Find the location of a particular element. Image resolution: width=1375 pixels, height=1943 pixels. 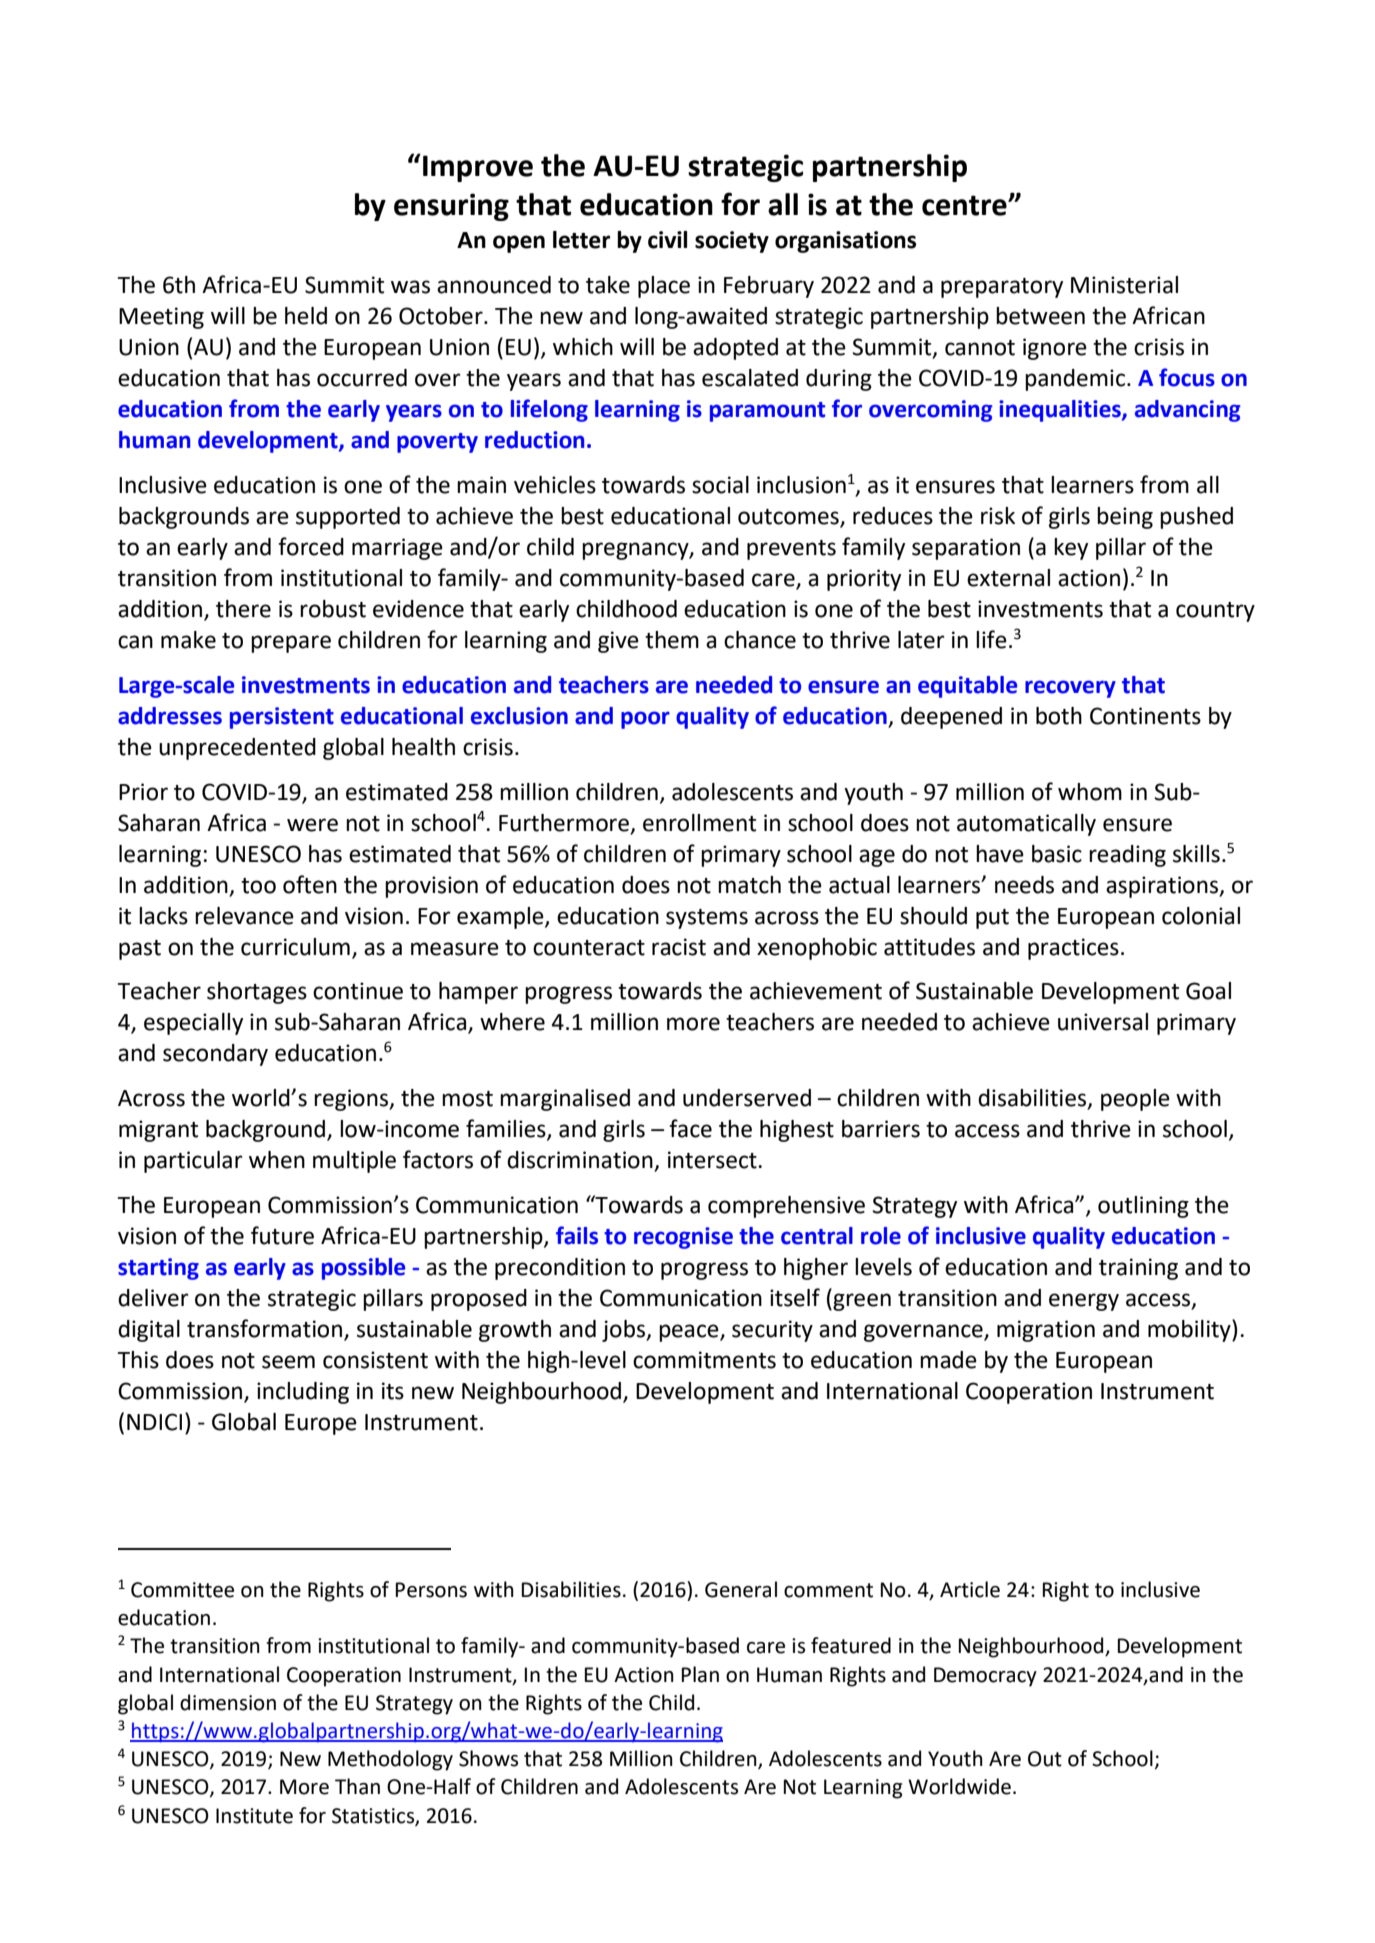

Plan is located at coordinates (700, 1674).
